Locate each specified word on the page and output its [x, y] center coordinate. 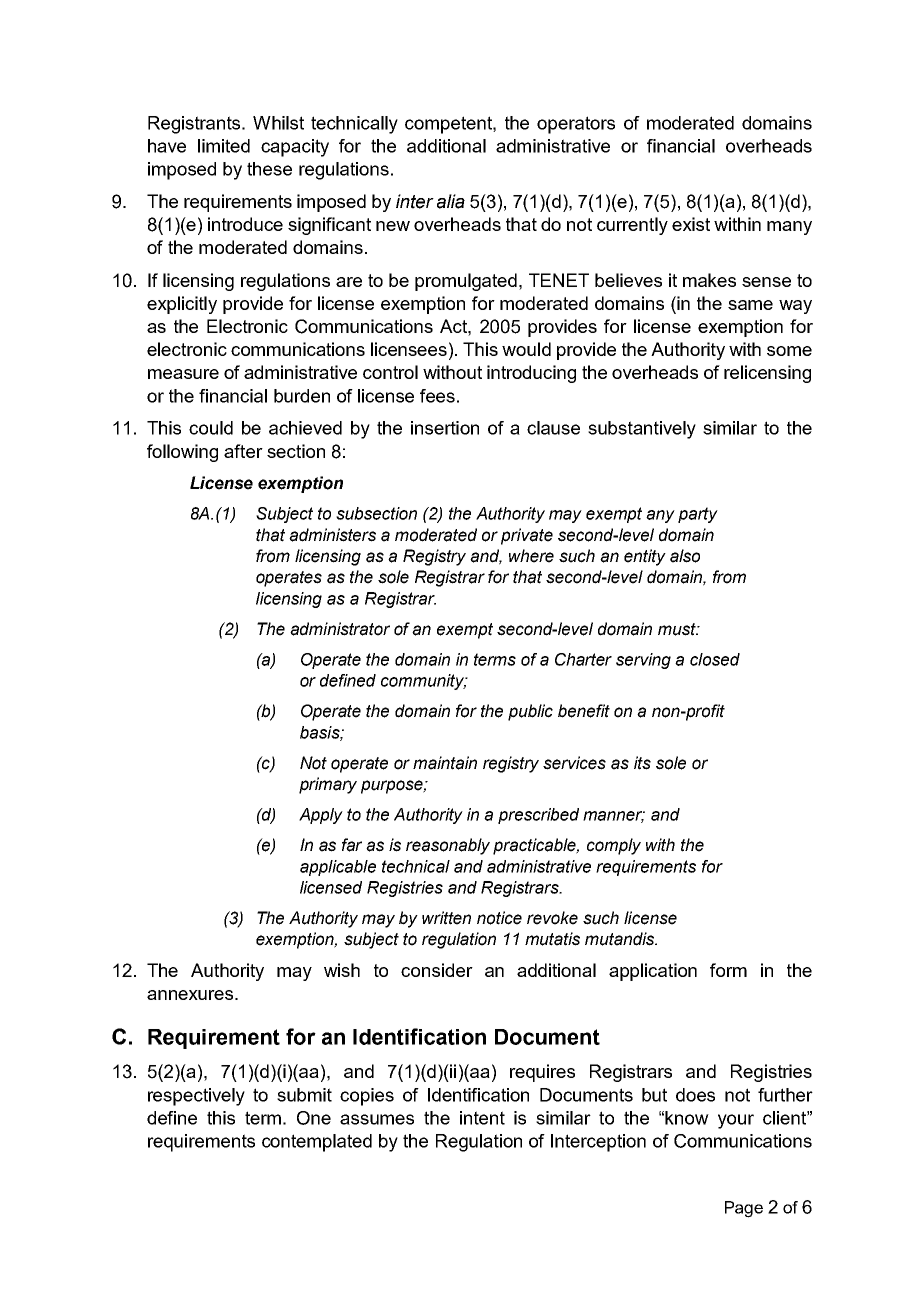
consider [437, 970]
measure [183, 374]
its [642, 763]
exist [691, 224]
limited [224, 146]
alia [451, 201]
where [531, 556]
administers [332, 535]
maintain [445, 763]
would [526, 349]
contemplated [317, 1143]
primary [328, 785]
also [685, 556]
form [728, 970]
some [789, 351]
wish [342, 970]
